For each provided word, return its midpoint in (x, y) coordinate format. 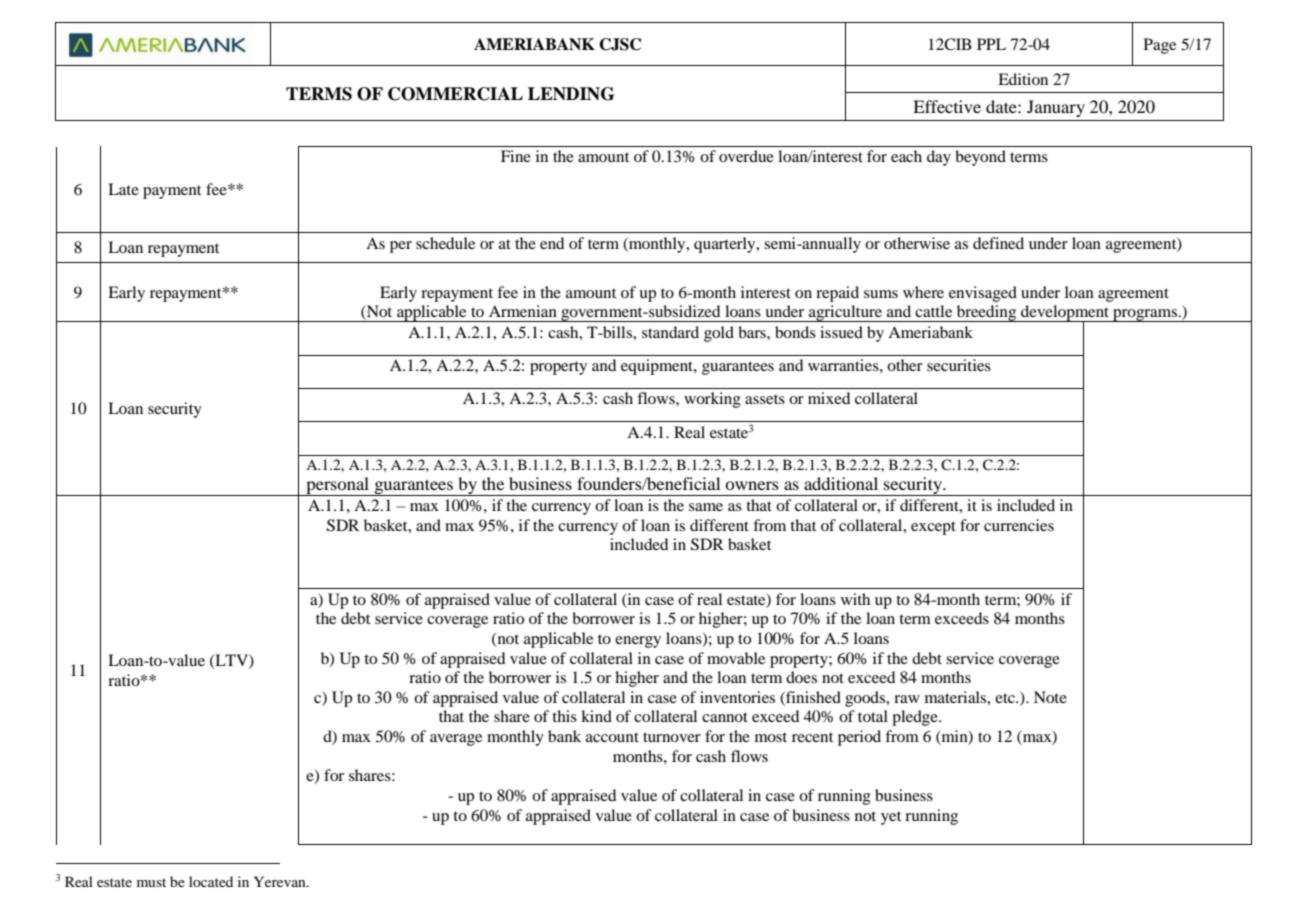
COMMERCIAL (455, 94)
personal (338, 486)
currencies (1019, 525)
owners (752, 485)
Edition (1023, 79)
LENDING (571, 94)
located (211, 881)
